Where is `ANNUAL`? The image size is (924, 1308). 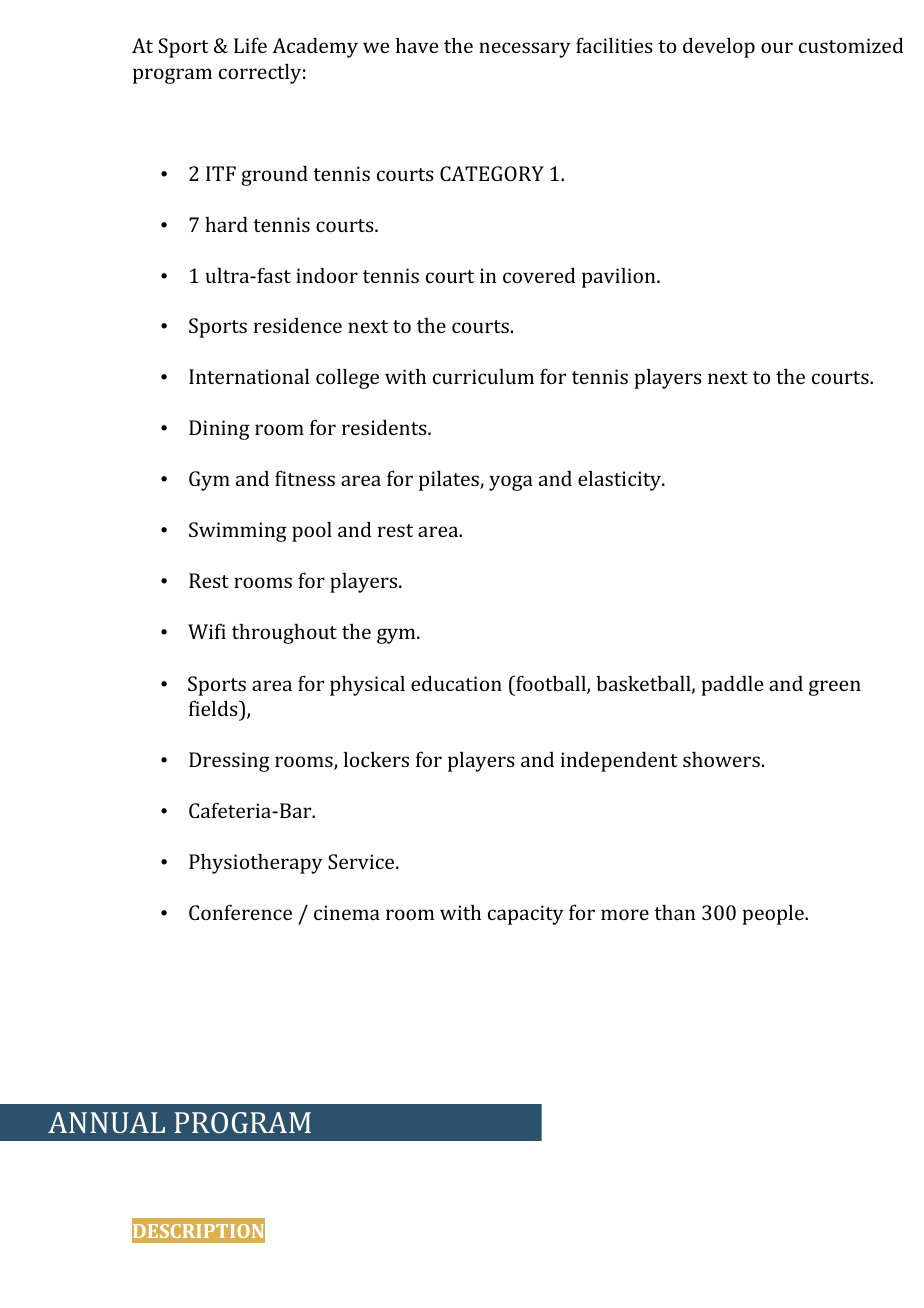
ANNUAL is located at coordinates (106, 1122).
